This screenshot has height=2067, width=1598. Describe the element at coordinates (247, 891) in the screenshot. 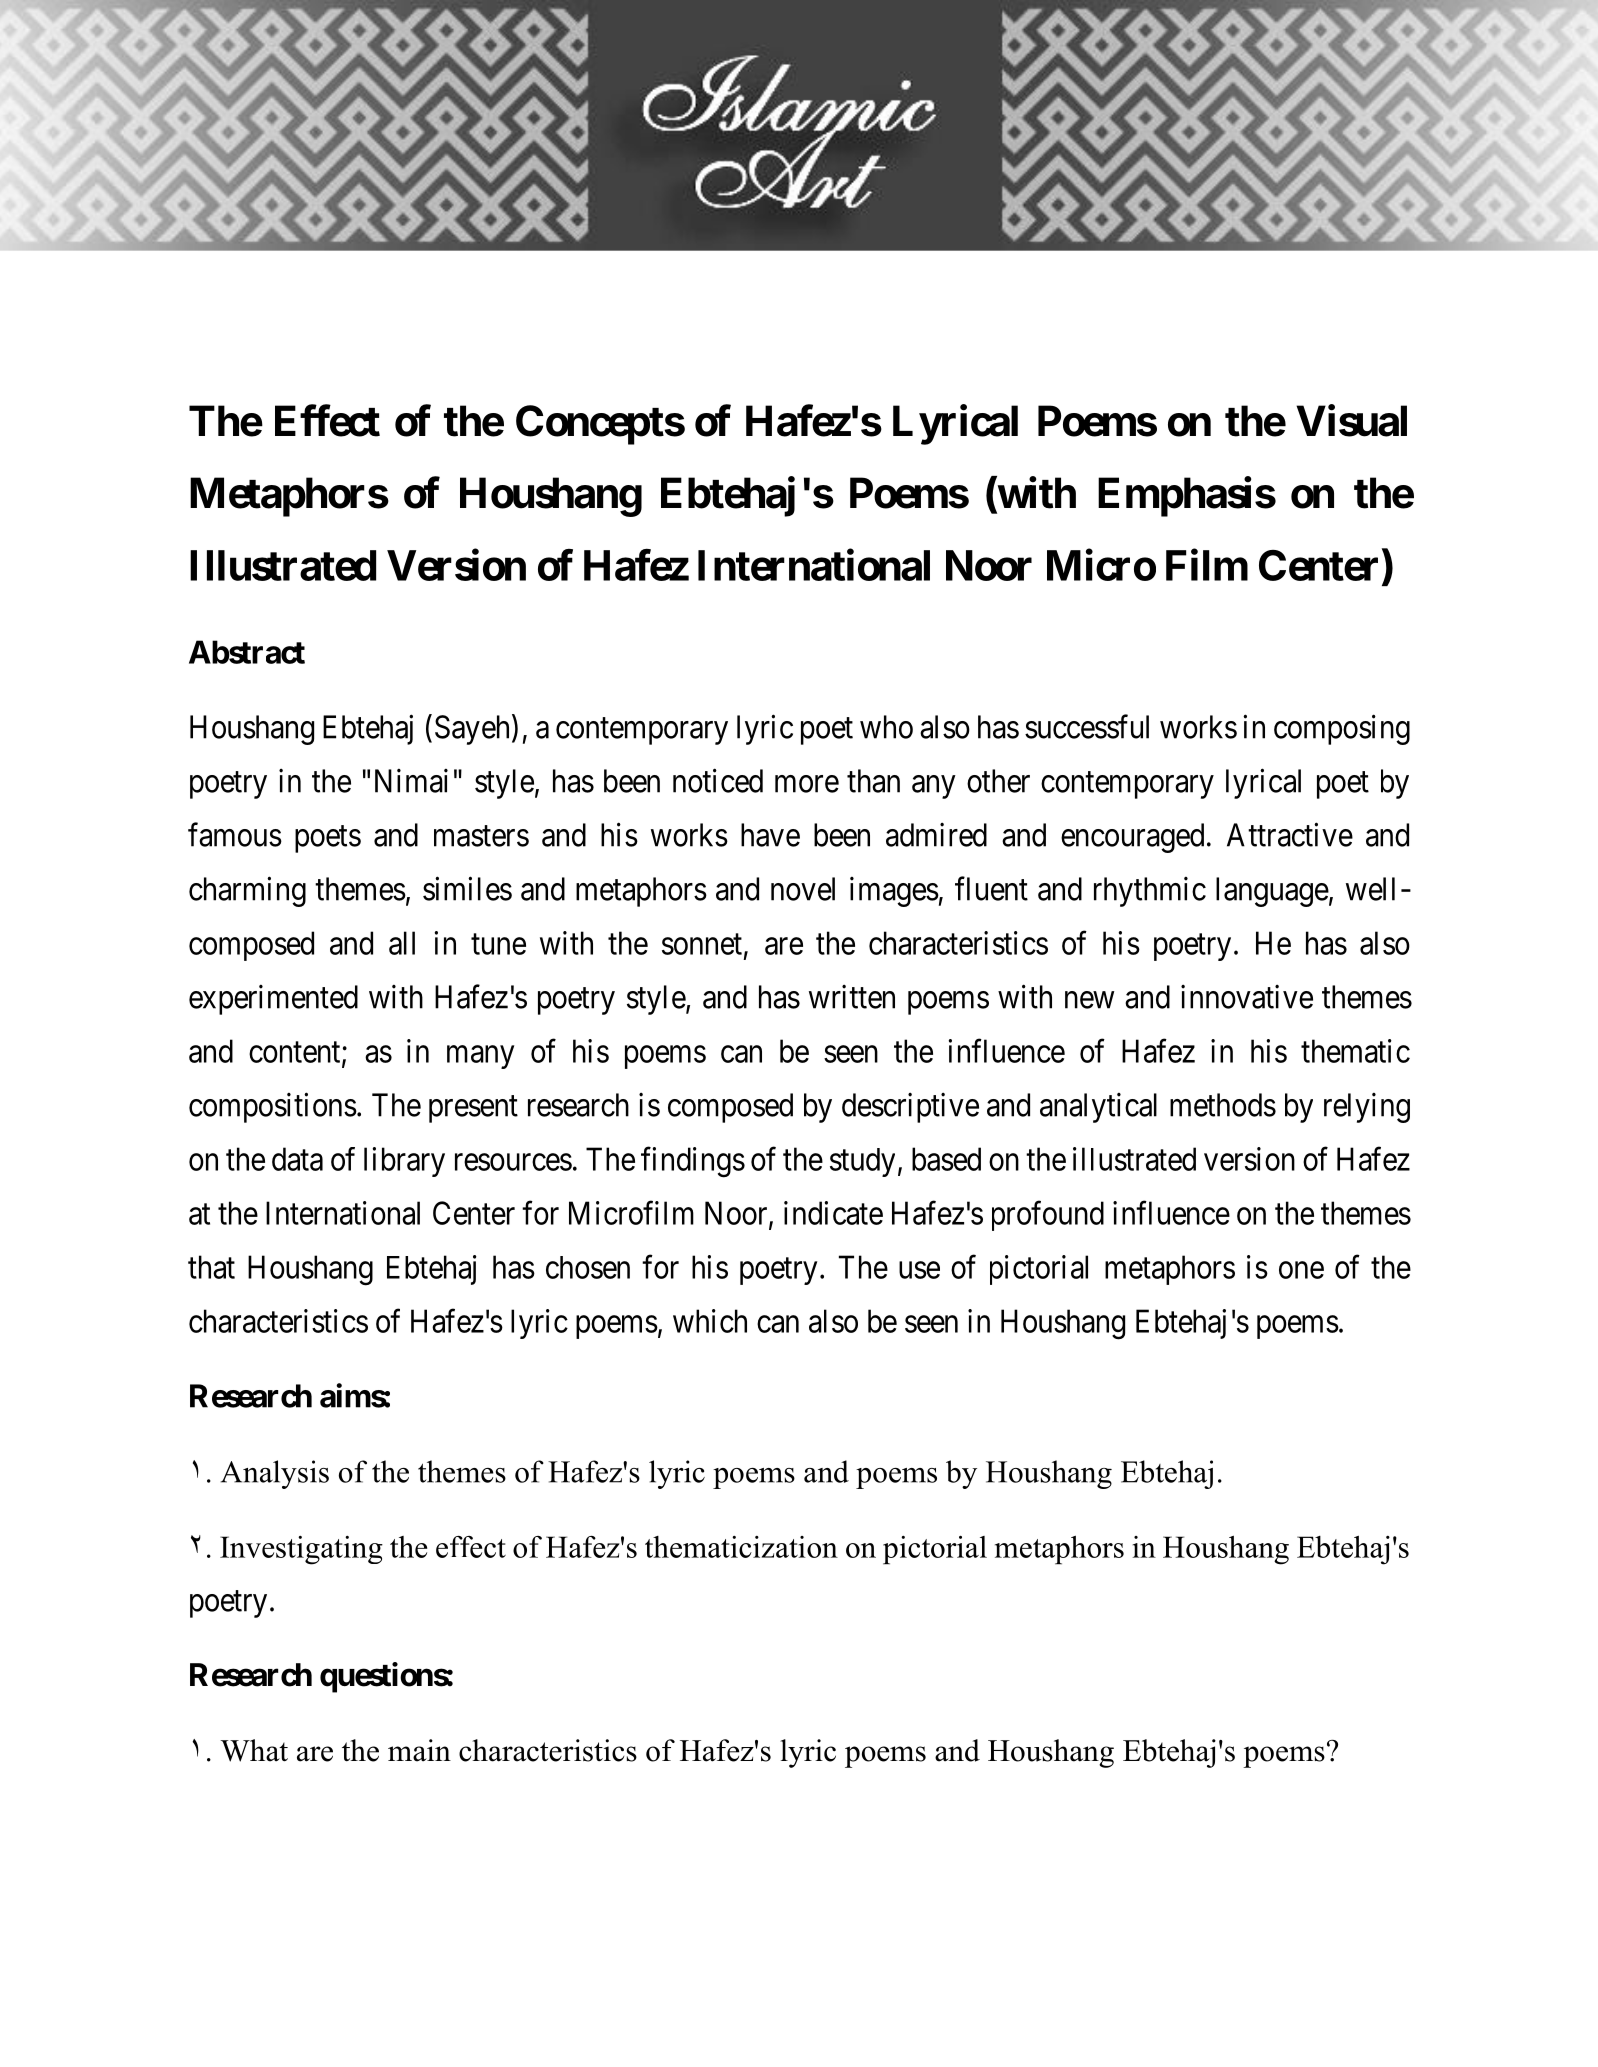

I see `charming` at that location.
